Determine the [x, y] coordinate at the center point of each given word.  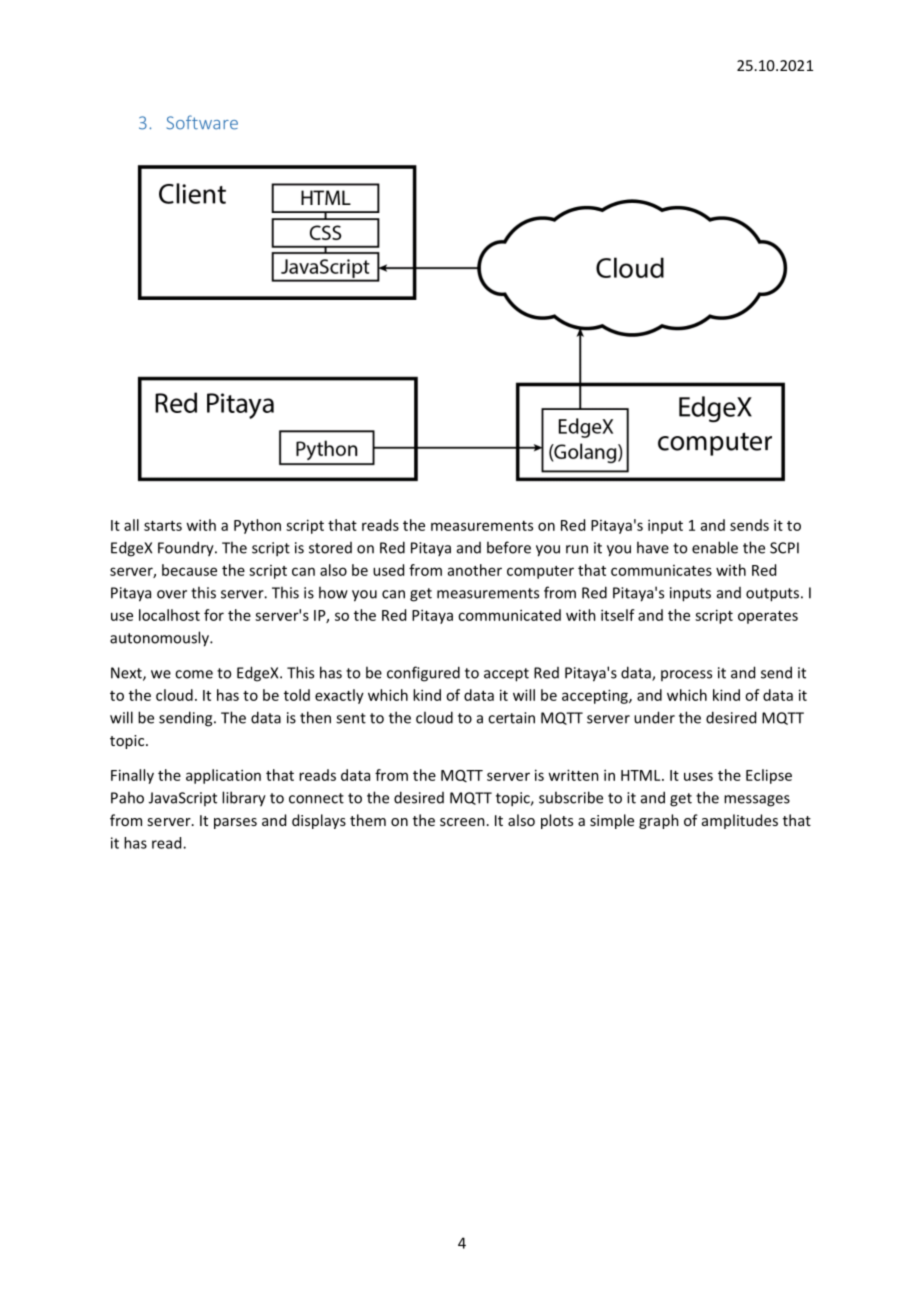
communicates [661, 570]
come [194, 674]
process [686, 675]
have [653, 547]
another [475, 570]
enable [715, 547]
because [189, 570]
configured [423, 674]
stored [330, 548]
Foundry [187, 549]
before [509, 547]
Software [202, 122]
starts [163, 526]
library [244, 799]
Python [257, 526]
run [577, 549]
